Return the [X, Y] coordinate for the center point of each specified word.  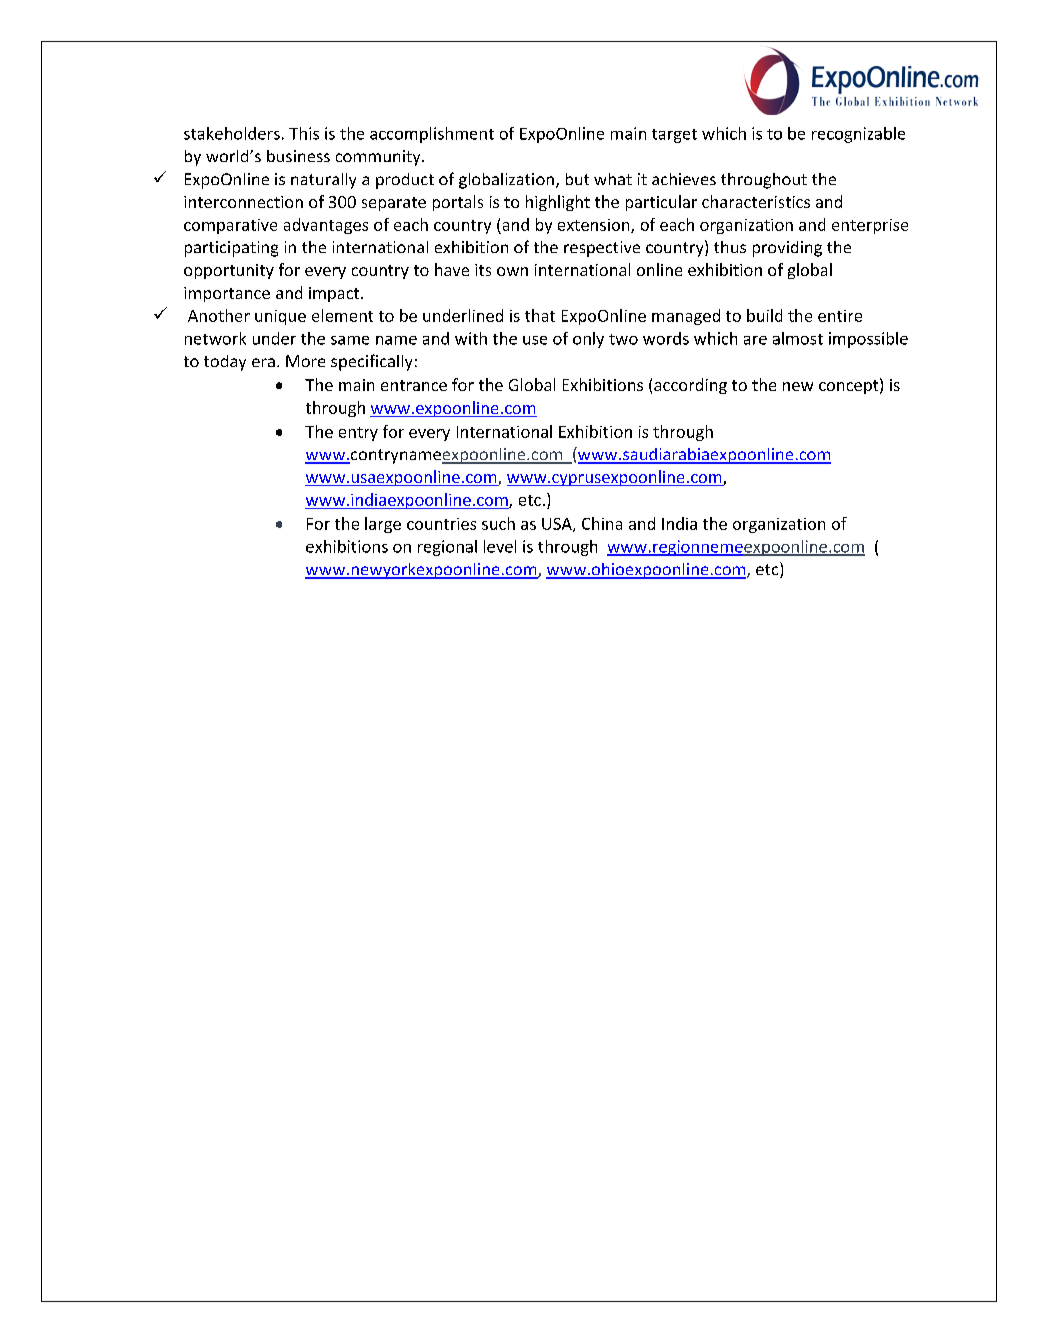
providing [787, 249]
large [383, 525]
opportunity [229, 271]
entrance [414, 385]
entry [358, 434]
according [690, 386]
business [298, 156]
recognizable [858, 135]
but [577, 179]
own [512, 271]
